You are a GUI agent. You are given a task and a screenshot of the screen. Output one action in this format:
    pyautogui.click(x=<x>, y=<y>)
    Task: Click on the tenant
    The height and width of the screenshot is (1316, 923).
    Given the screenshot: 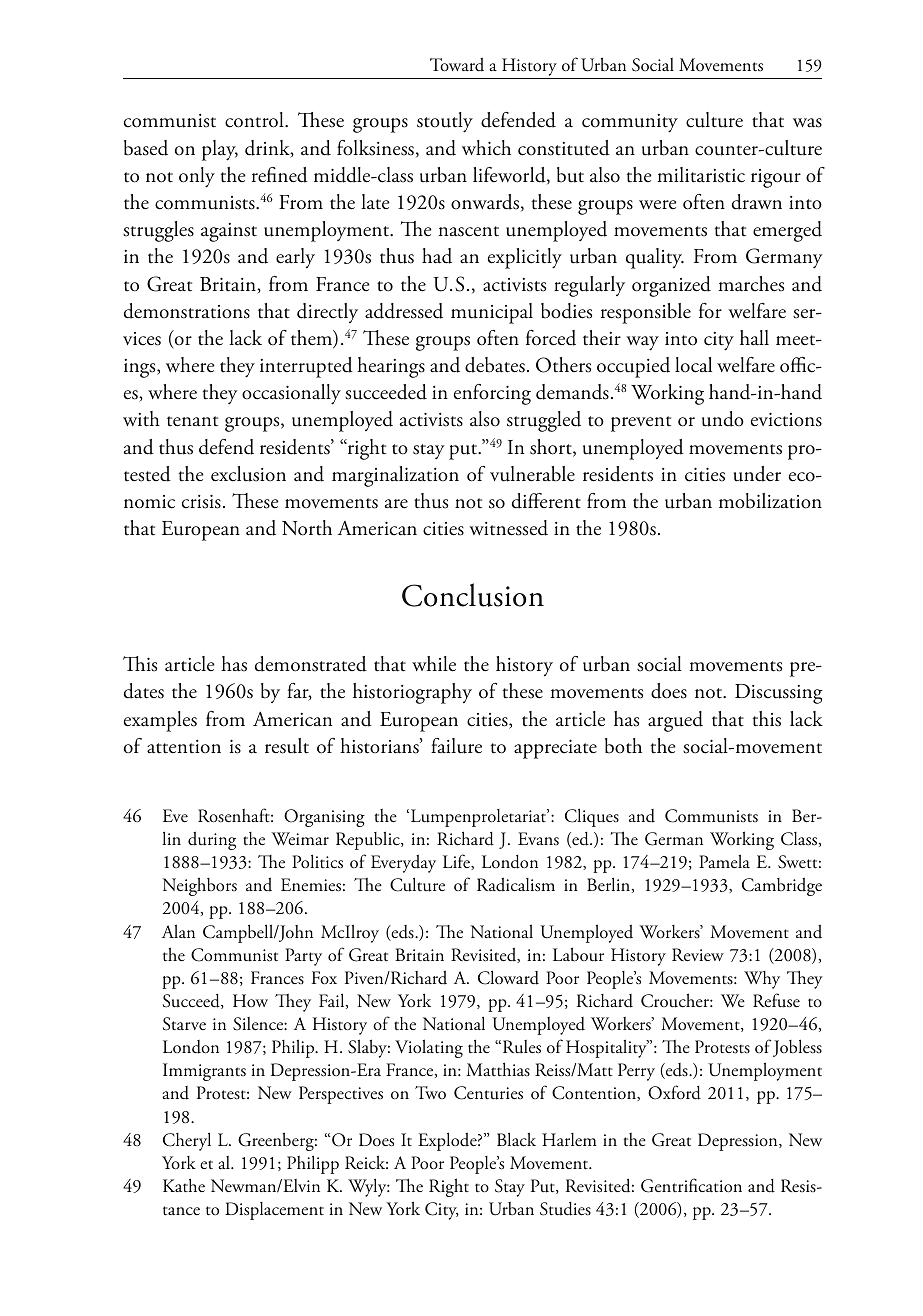 What is the action you would take?
    pyautogui.click(x=192, y=421)
